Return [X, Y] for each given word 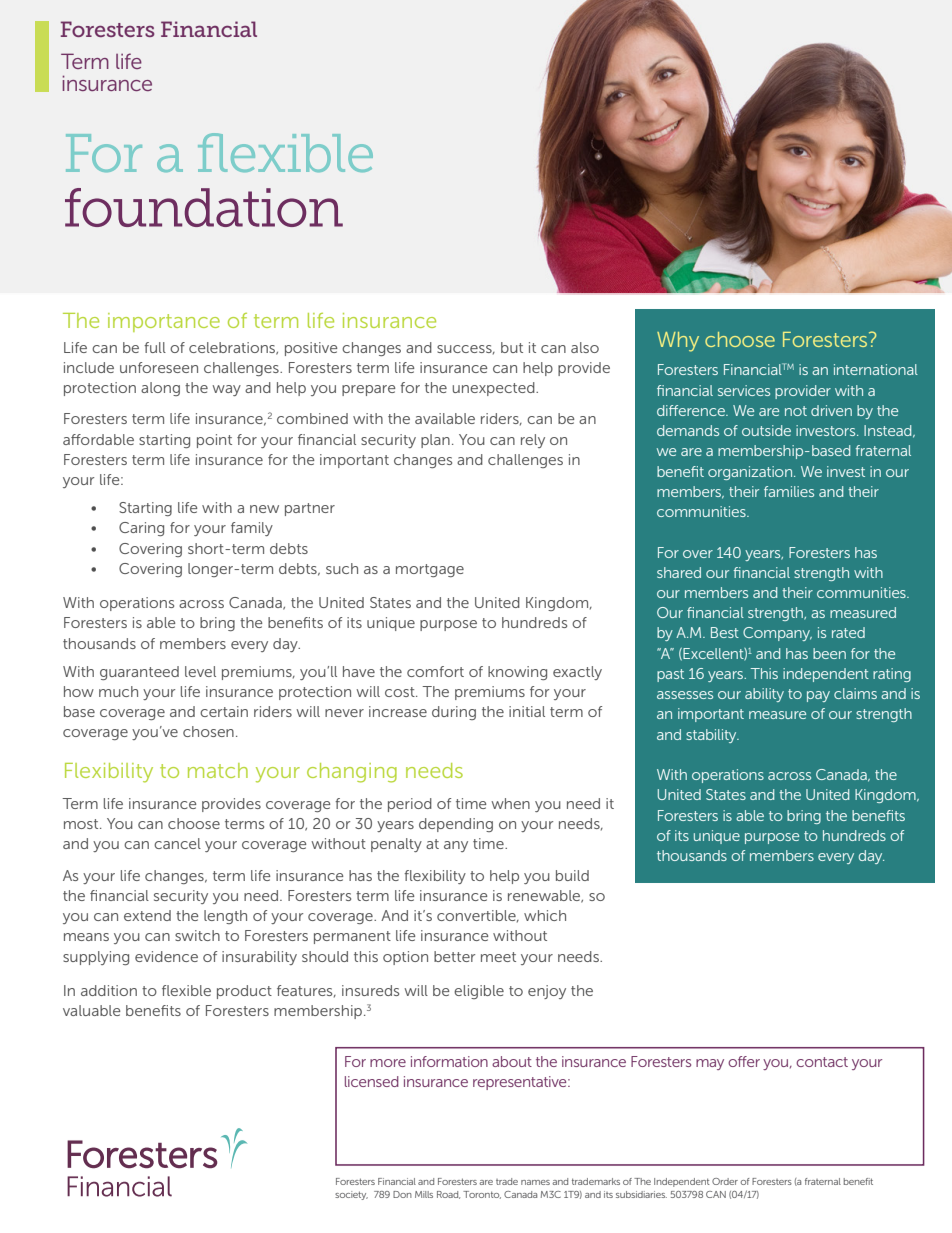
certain [224, 711]
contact [822, 1062]
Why [678, 342]
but [512, 347]
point [214, 441]
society [351, 1195]
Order [725, 1181]
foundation [204, 207]
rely [533, 441]
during [454, 713]
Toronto [482, 1195]
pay [818, 696]
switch [197, 935]
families [789, 491]
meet [498, 957]
